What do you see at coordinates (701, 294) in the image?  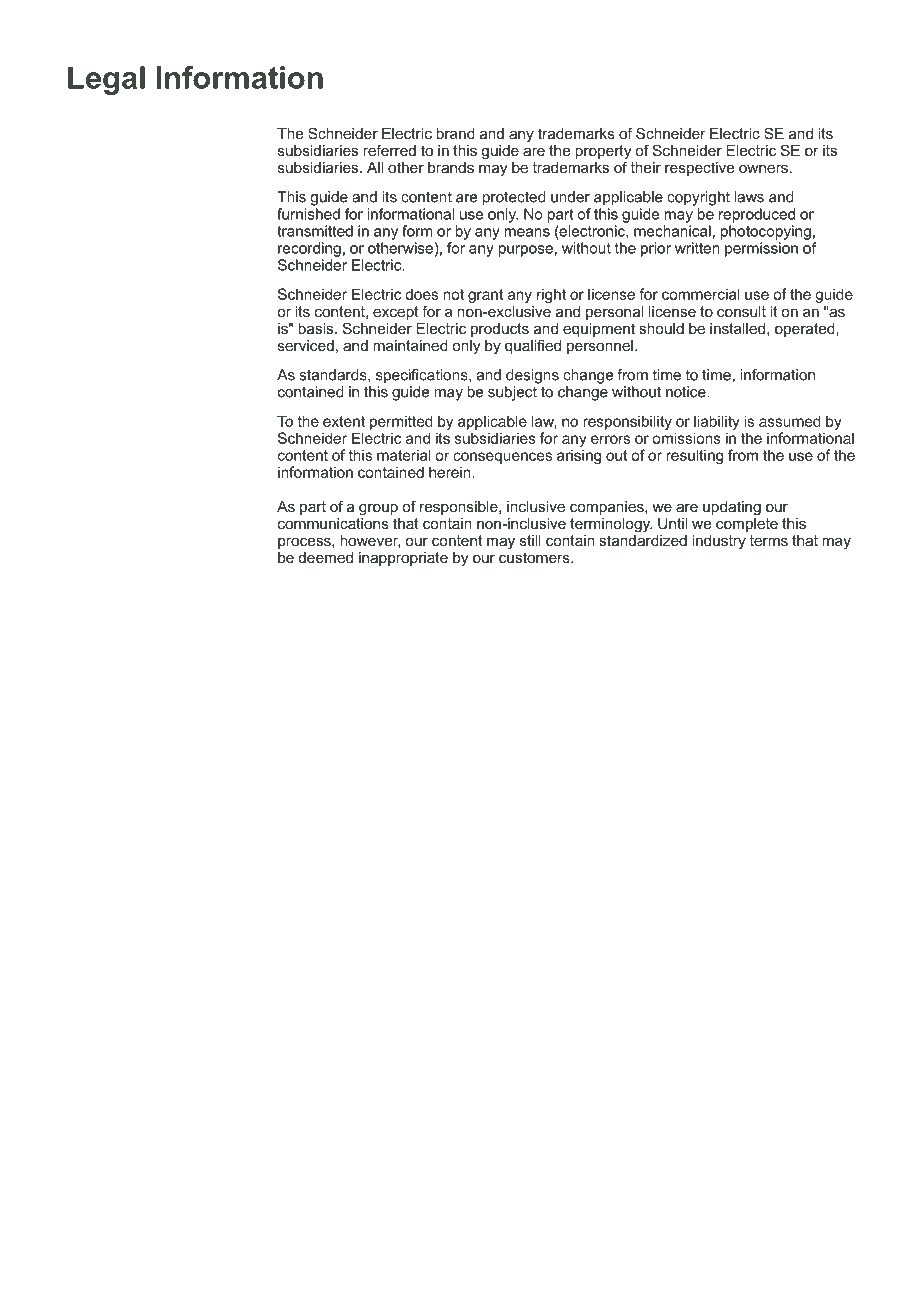 I see `commercial` at bounding box center [701, 294].
